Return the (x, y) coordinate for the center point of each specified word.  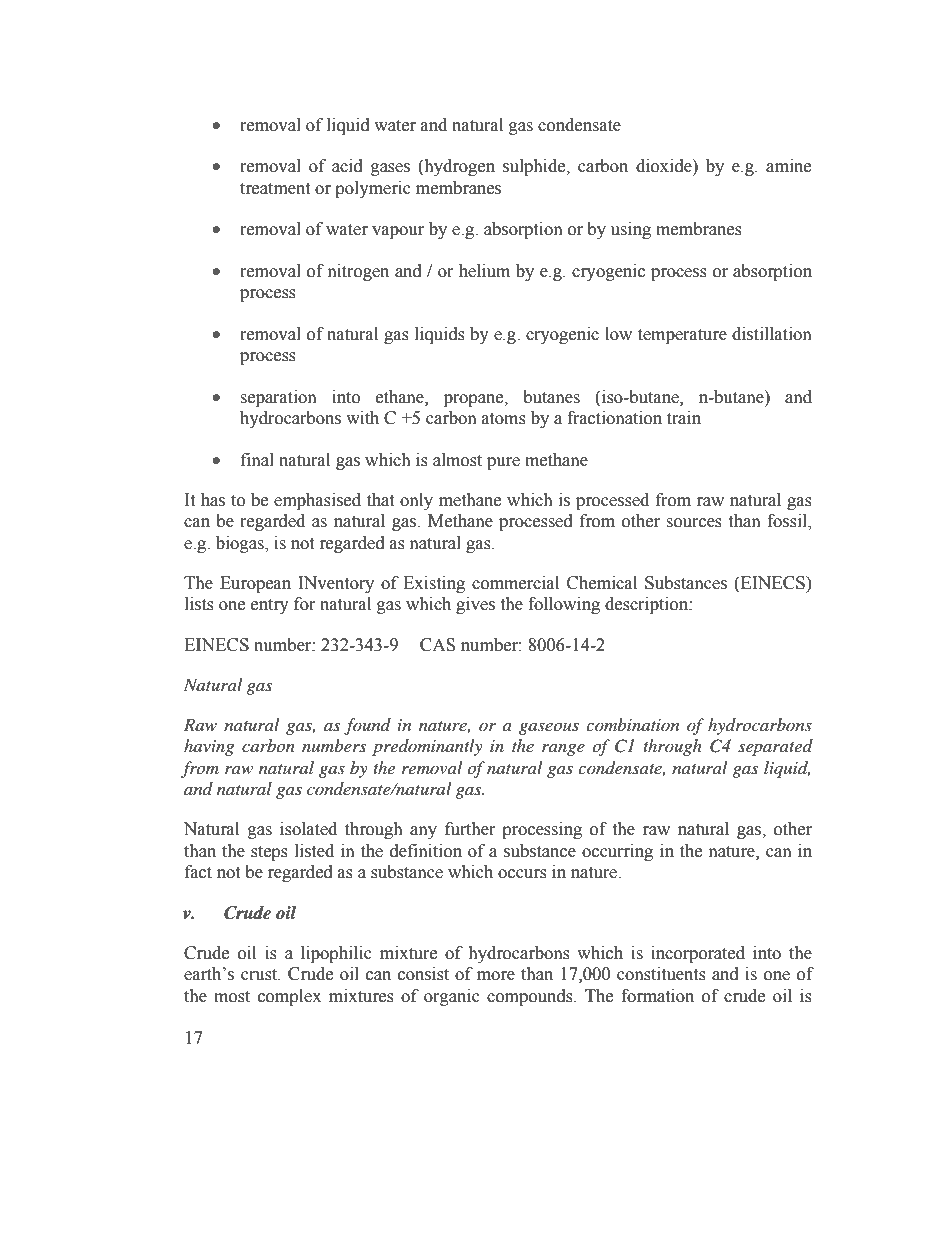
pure (503, 463)
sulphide (535, 167)
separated (775, 747)
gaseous (549, 728)
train (684, 418)
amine (788, 166)
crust (260, 975)
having (209, 747)
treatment (275, 189)
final (257, 460)
